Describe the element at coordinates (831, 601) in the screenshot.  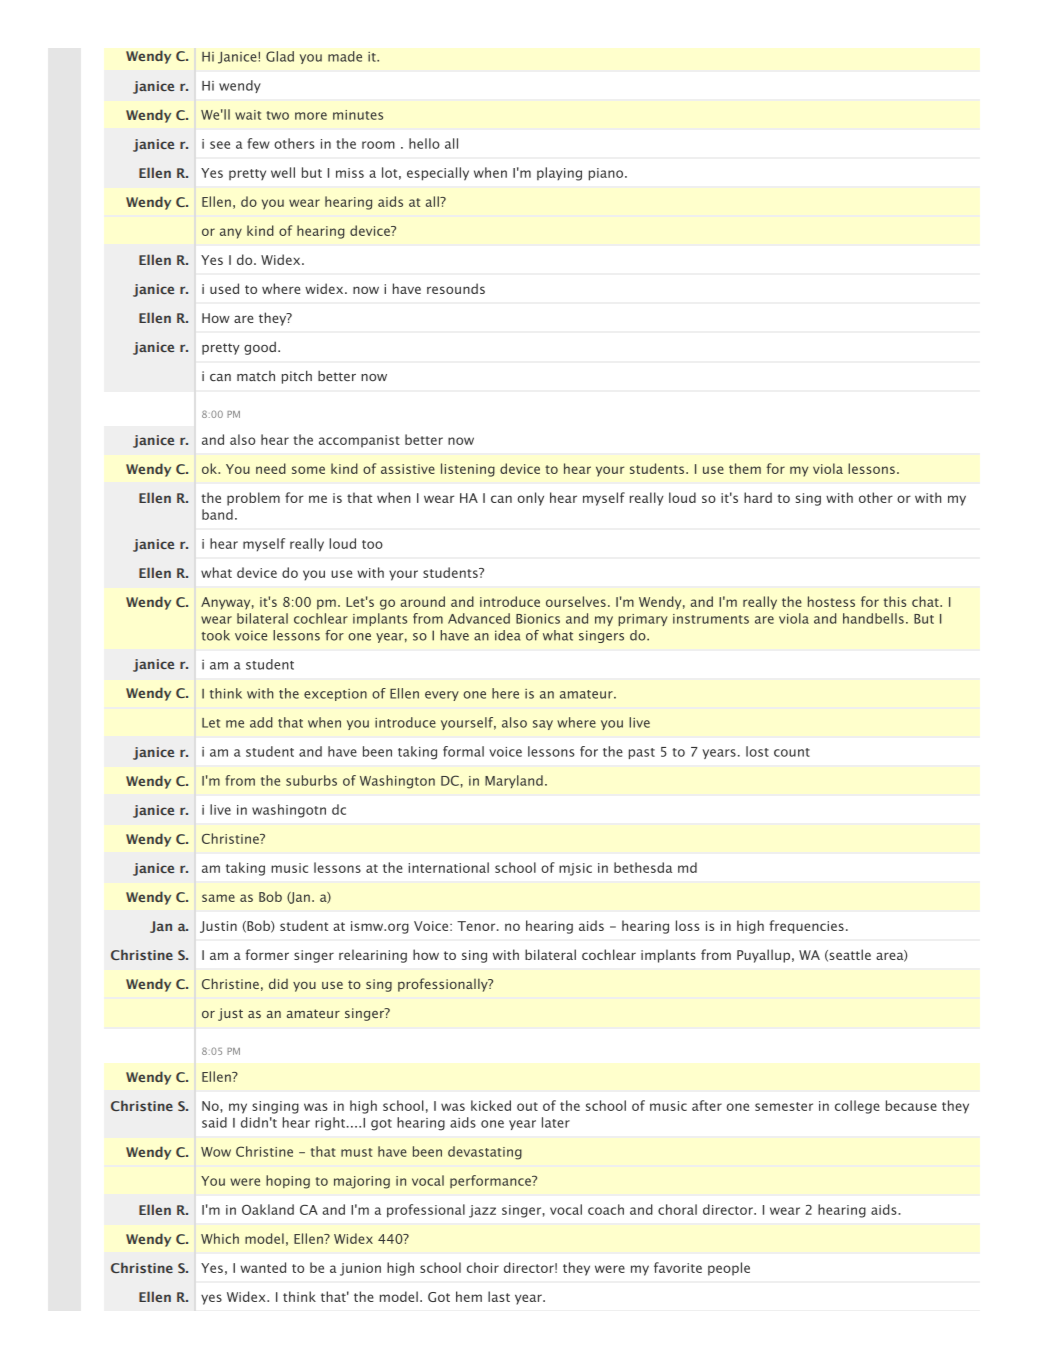
I see `hostess` at that location.
